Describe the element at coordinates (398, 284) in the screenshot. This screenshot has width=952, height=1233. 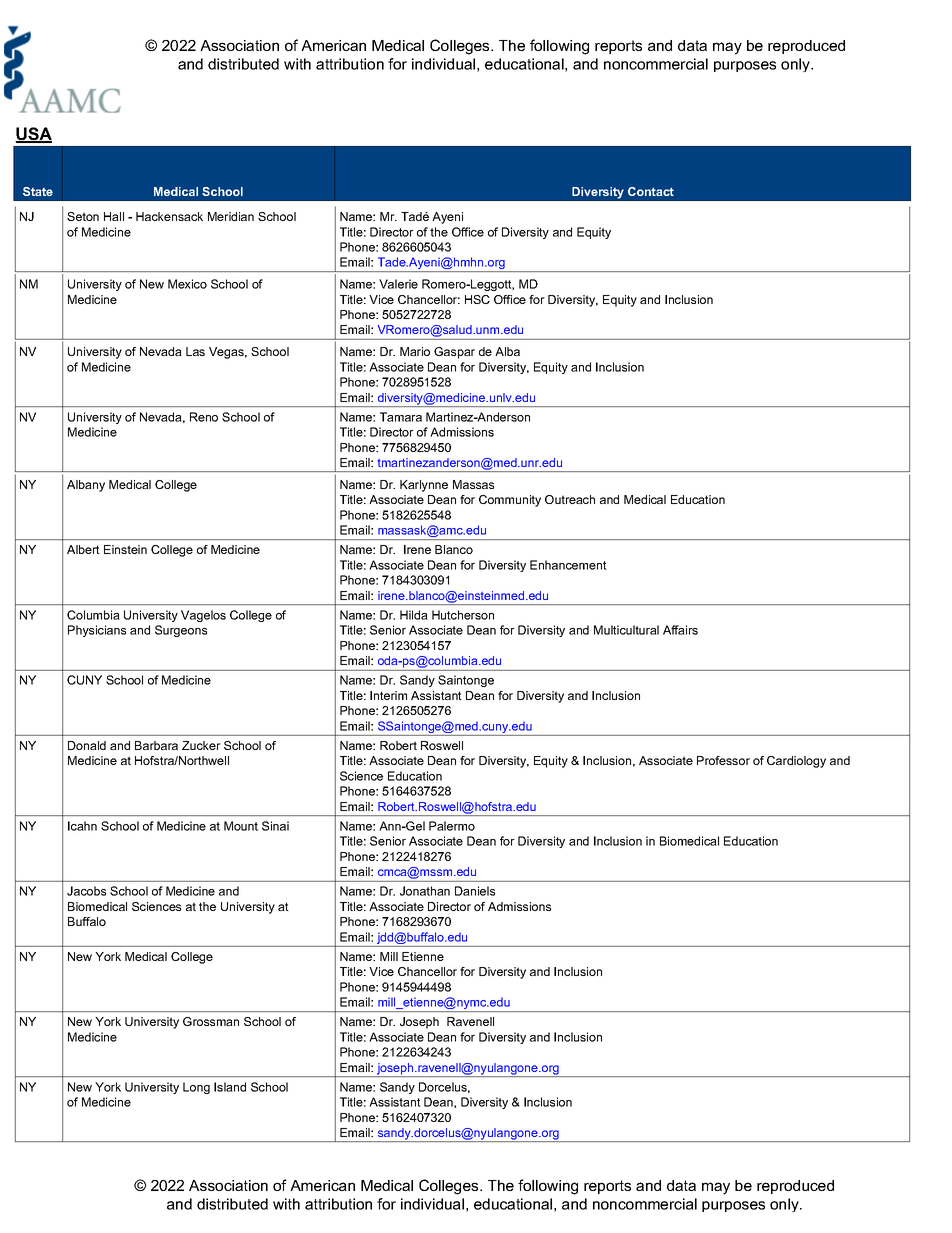
I see `Valerie` at that location.
